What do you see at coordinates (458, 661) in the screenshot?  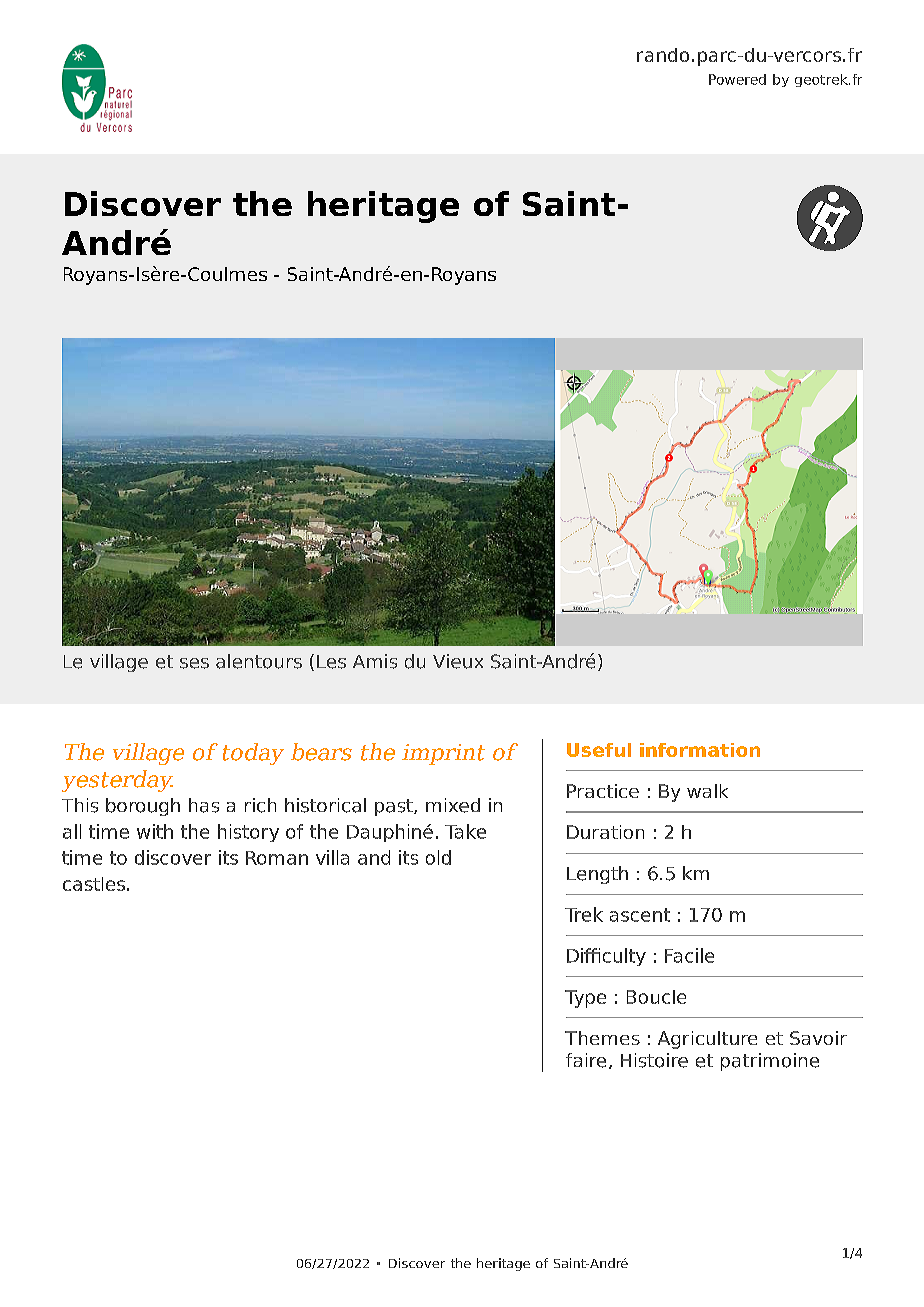 I see `Vieux` at bounding box center [458, 661].
